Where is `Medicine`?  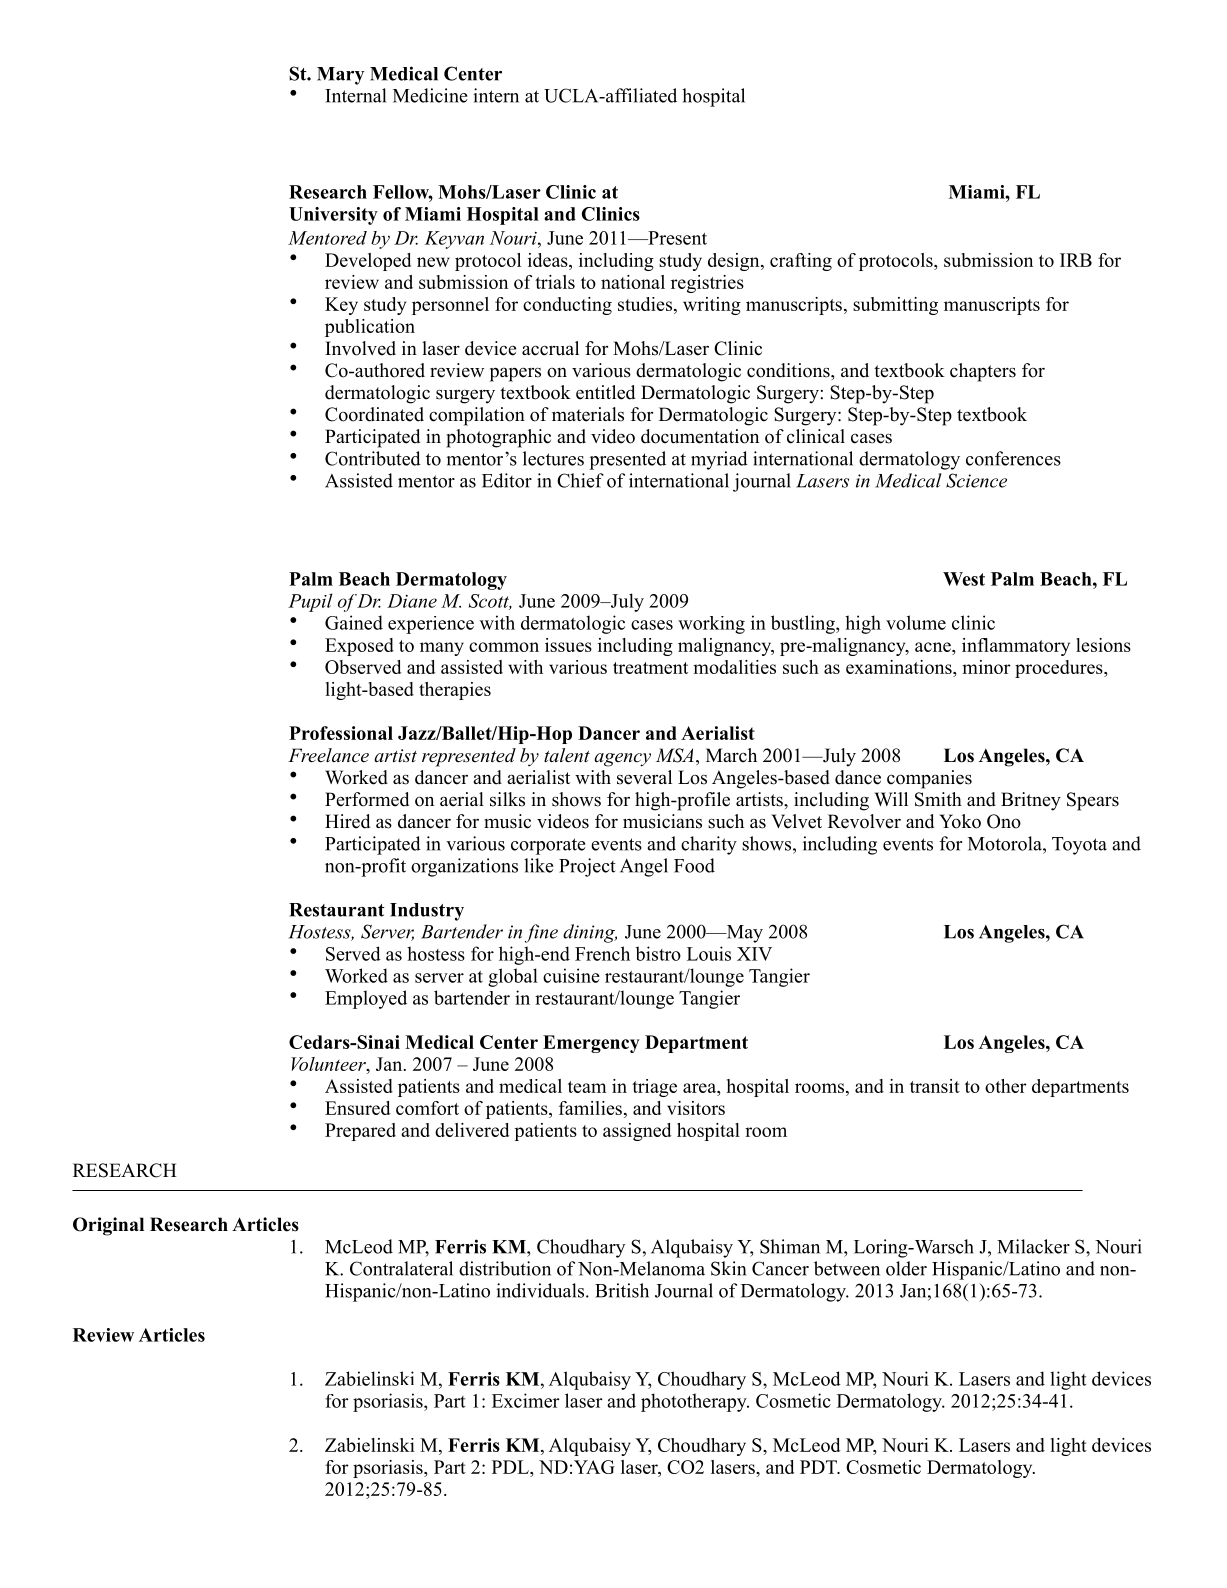 Medicine is located at coordinates (430, 95).
